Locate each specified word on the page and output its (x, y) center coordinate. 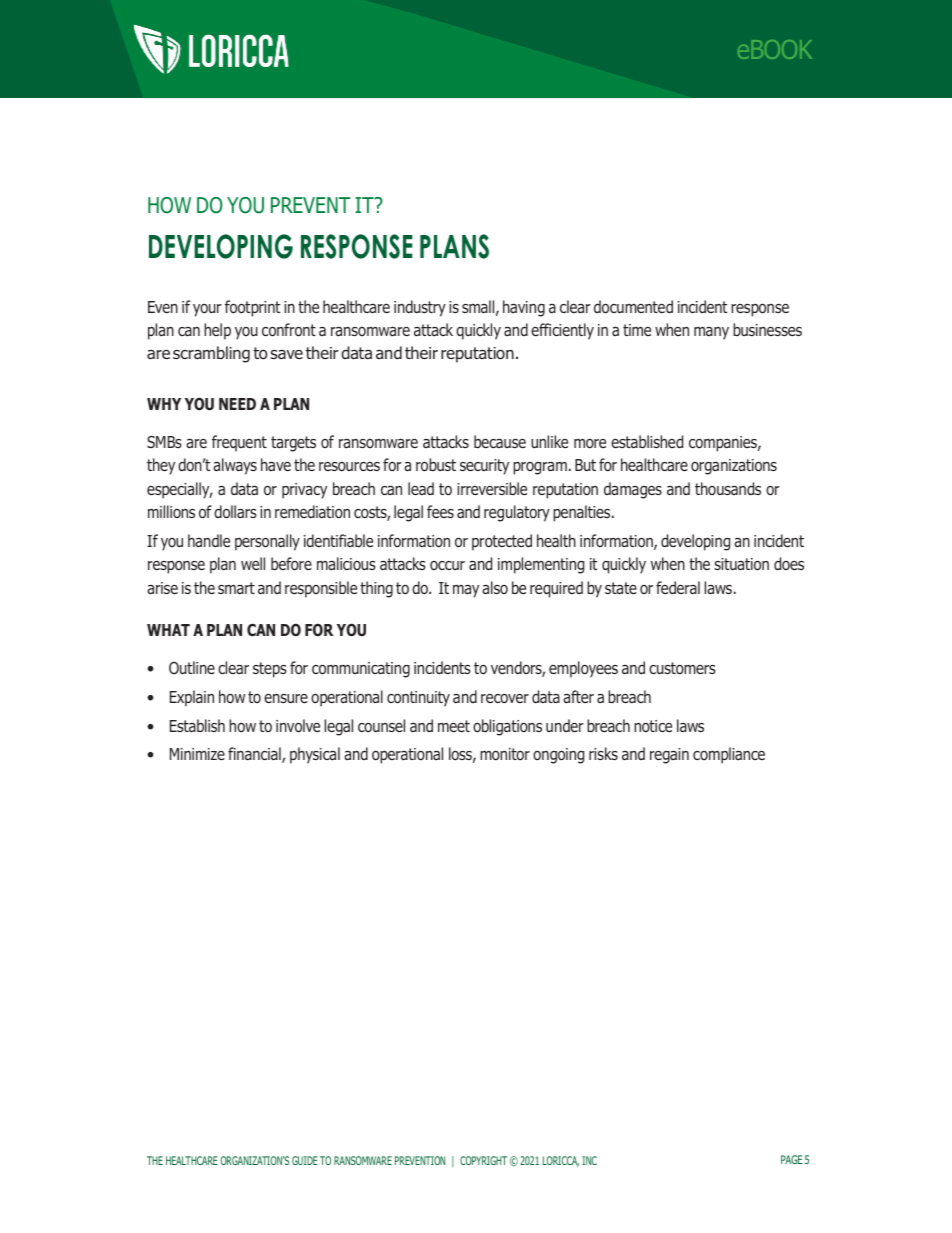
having (524, 308)
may (466, 591)
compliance (729, 755)
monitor (505, 754)
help (217, 331)
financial (255, 755)
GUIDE (305, 1160)
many (711, 333)
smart (236, 588)
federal (678, 588)
